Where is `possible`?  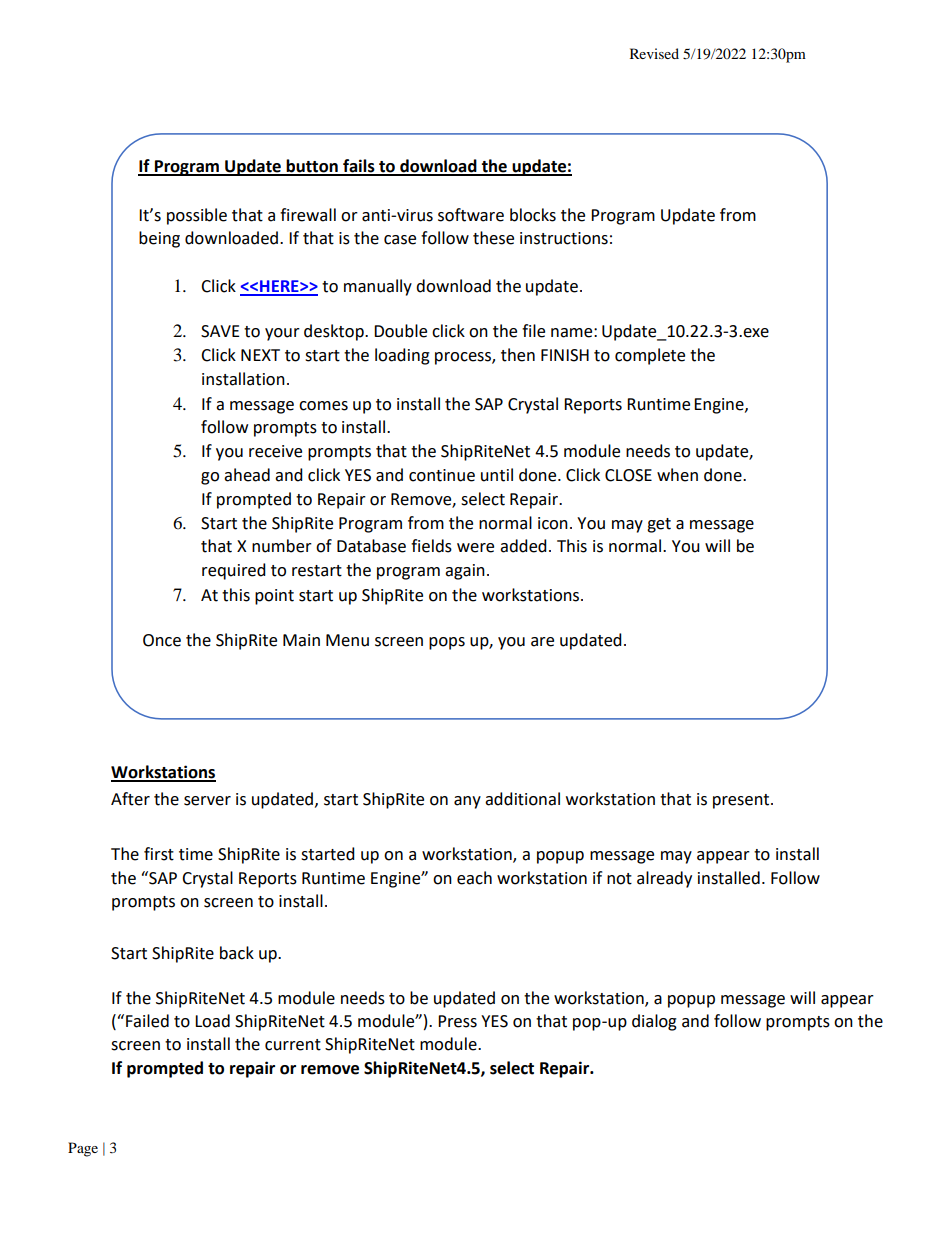 possible is located at coordinates (197, 216).
